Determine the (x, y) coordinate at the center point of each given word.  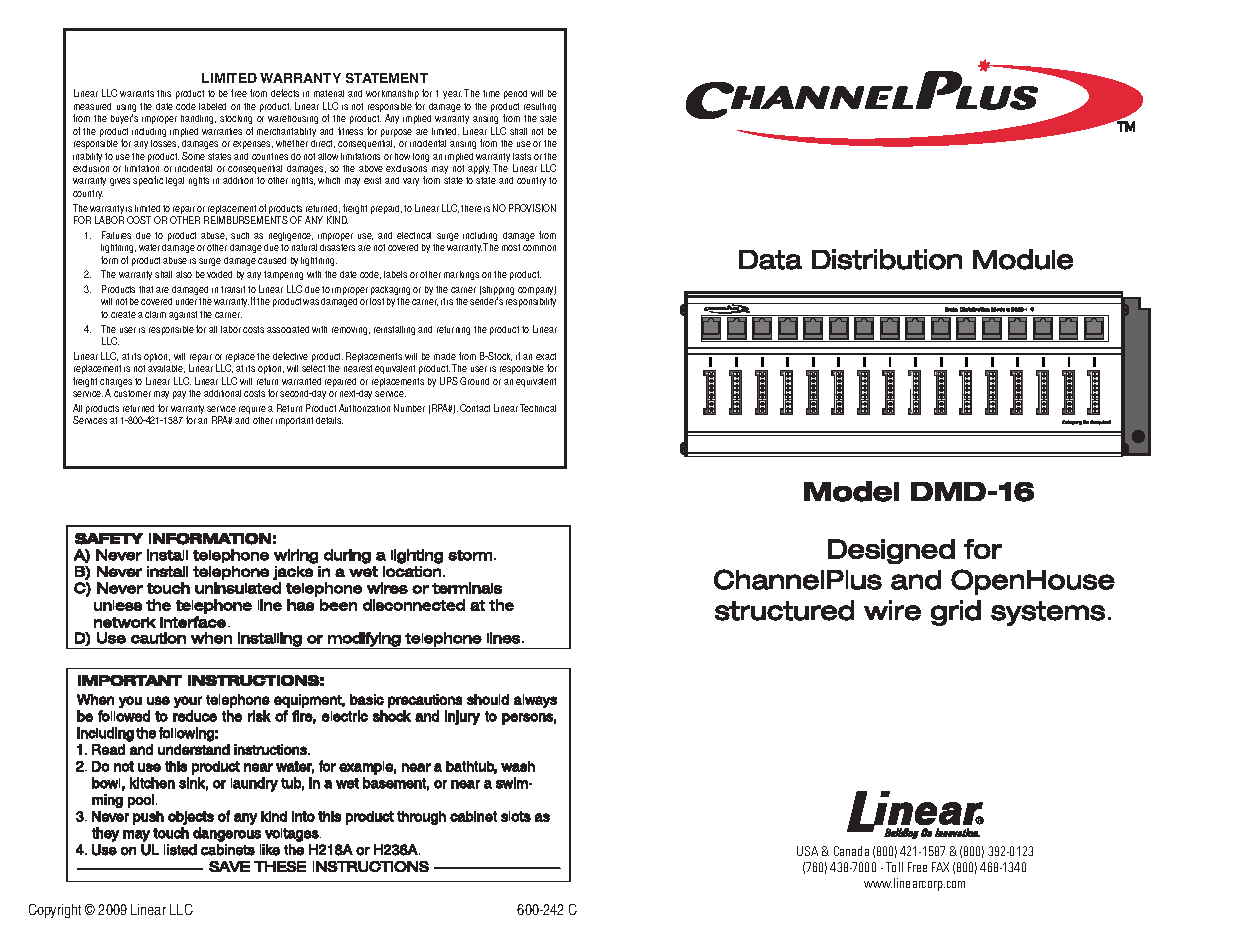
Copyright (55, 911)
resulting (540, 107)
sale (548, 118)
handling (198, 119)
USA (807, 851)
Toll (894, 867)
